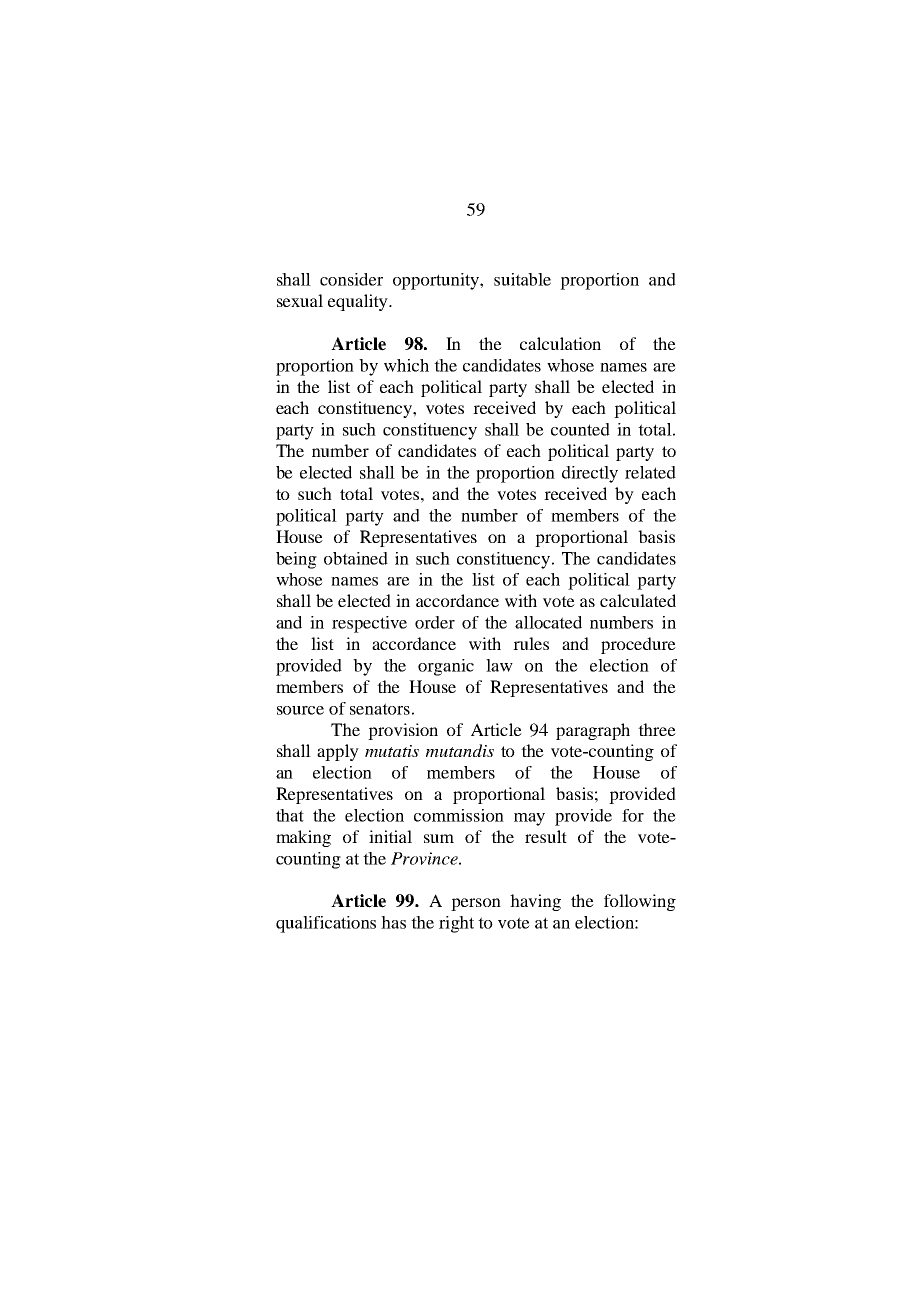  Describe the element at coordinates (300, 710) in the screenshot. I see `source` at that location.
